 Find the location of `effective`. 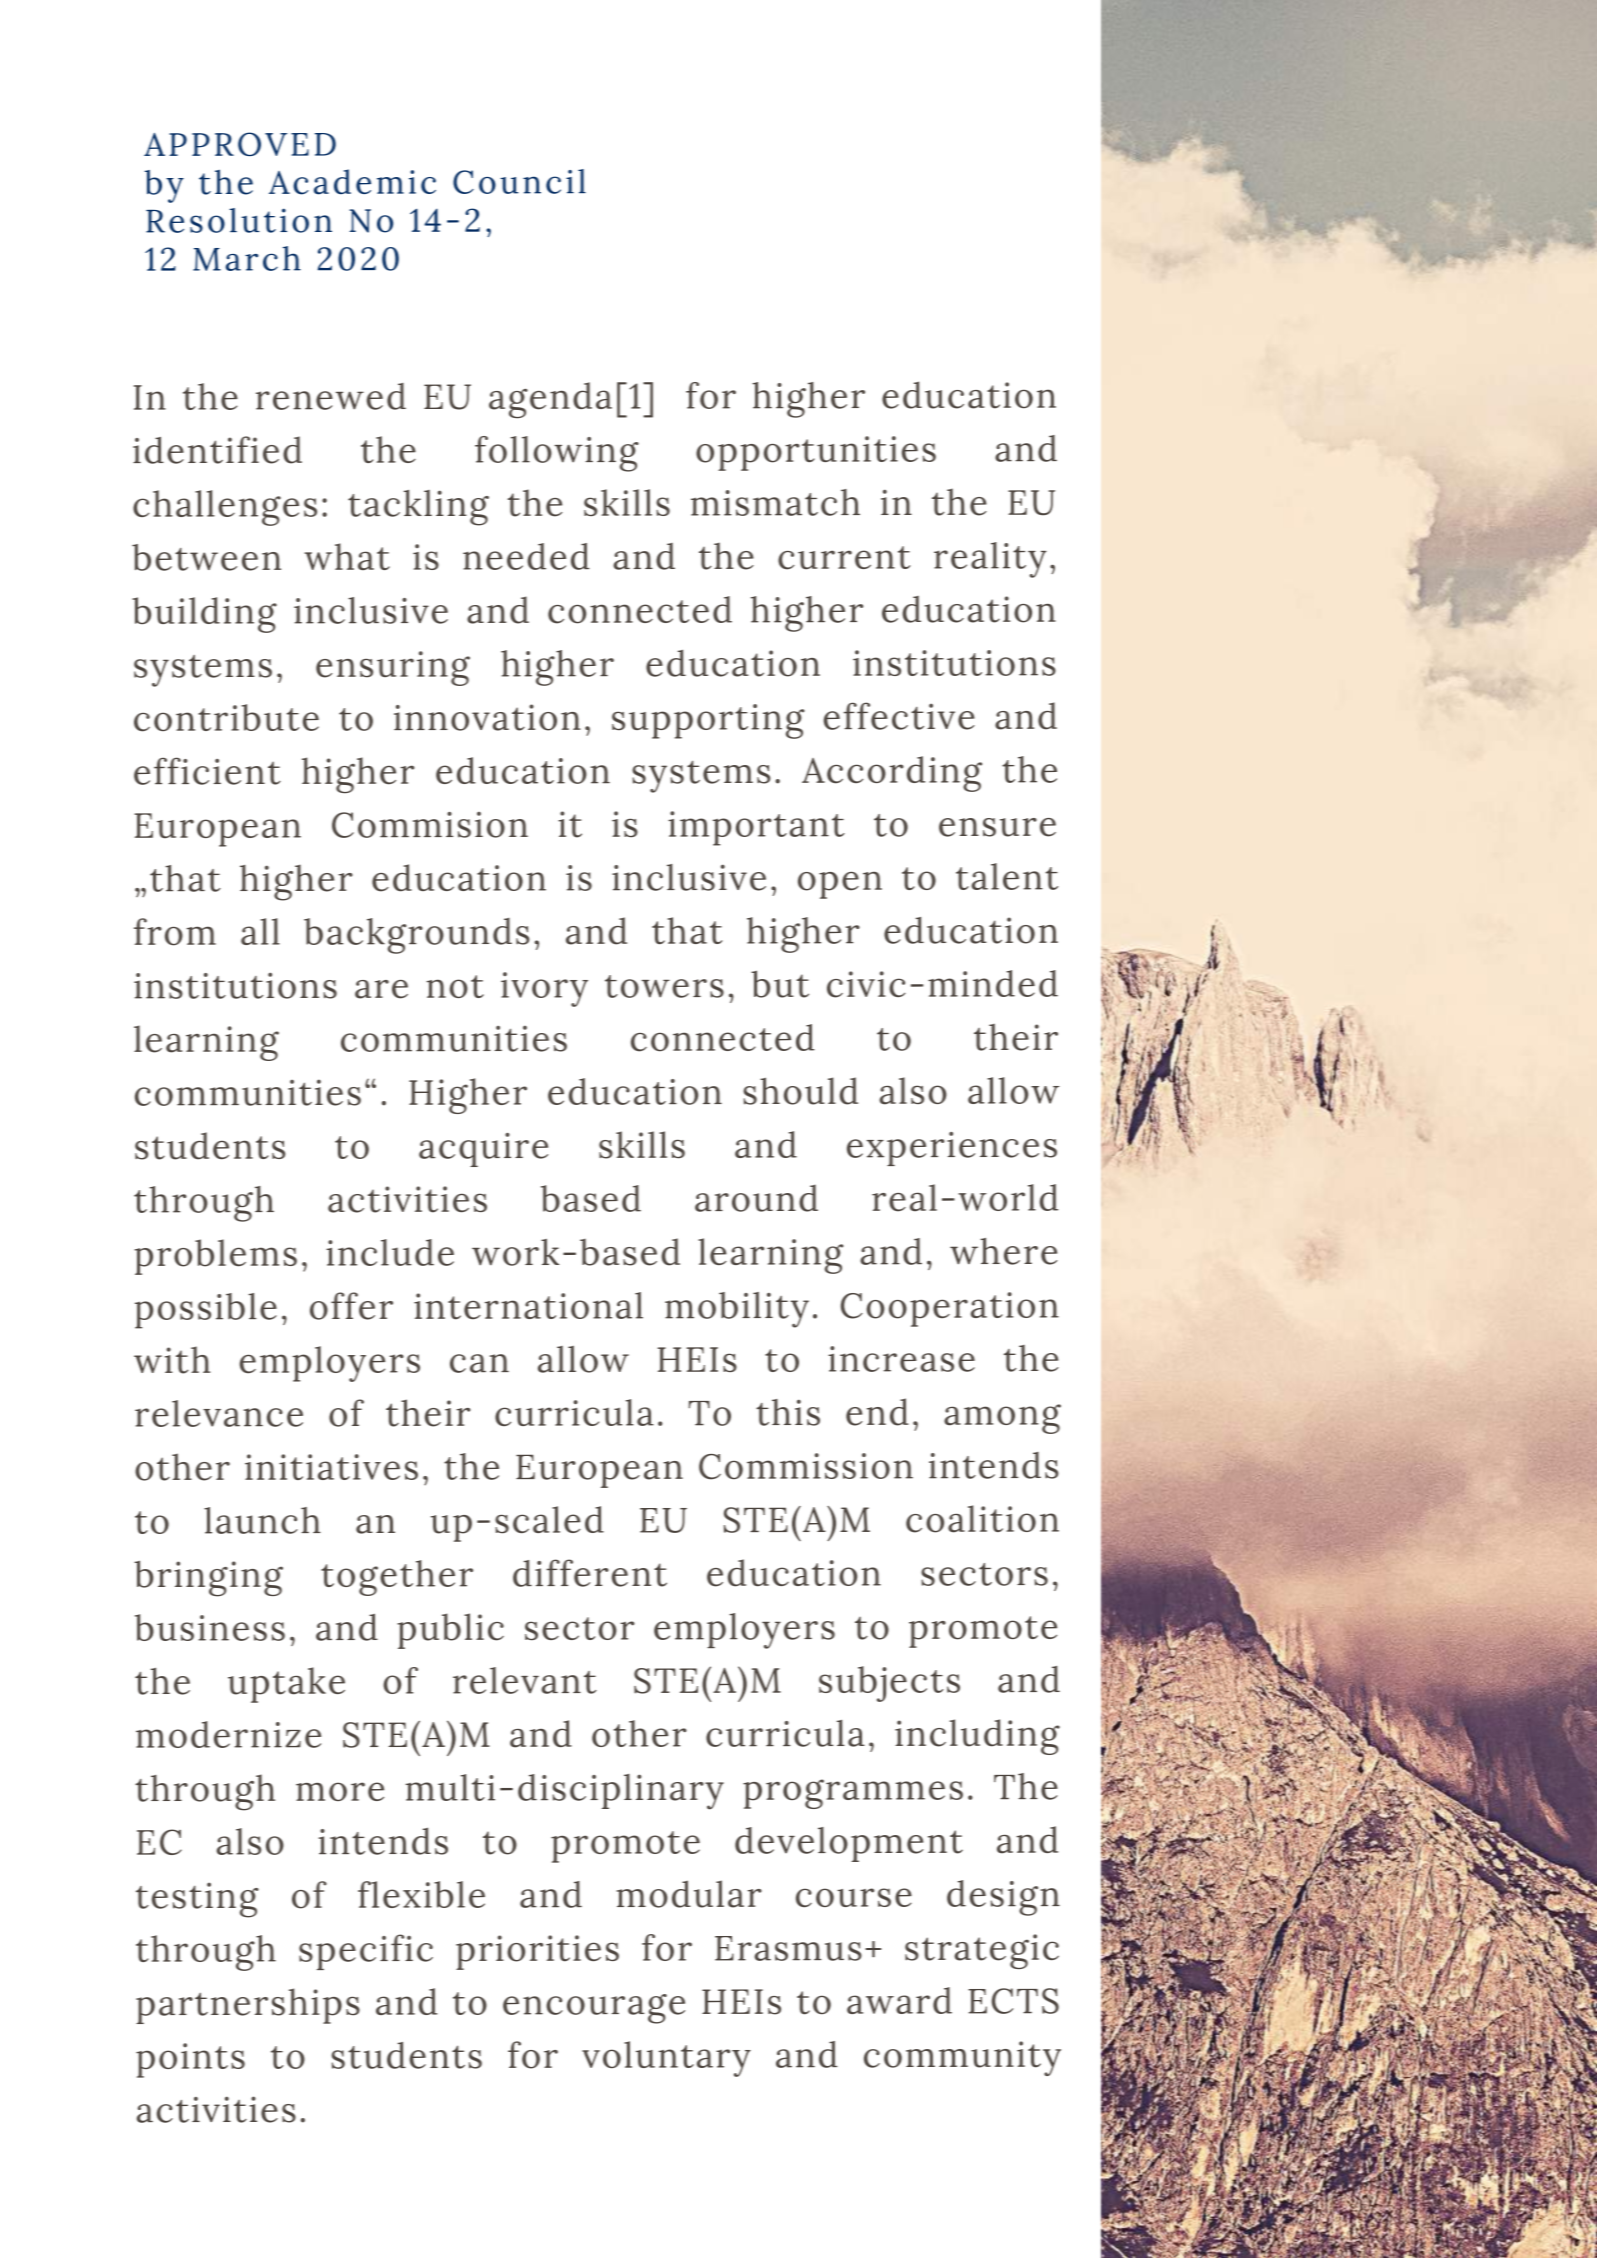

effective is located at coordinates (899, 716).
